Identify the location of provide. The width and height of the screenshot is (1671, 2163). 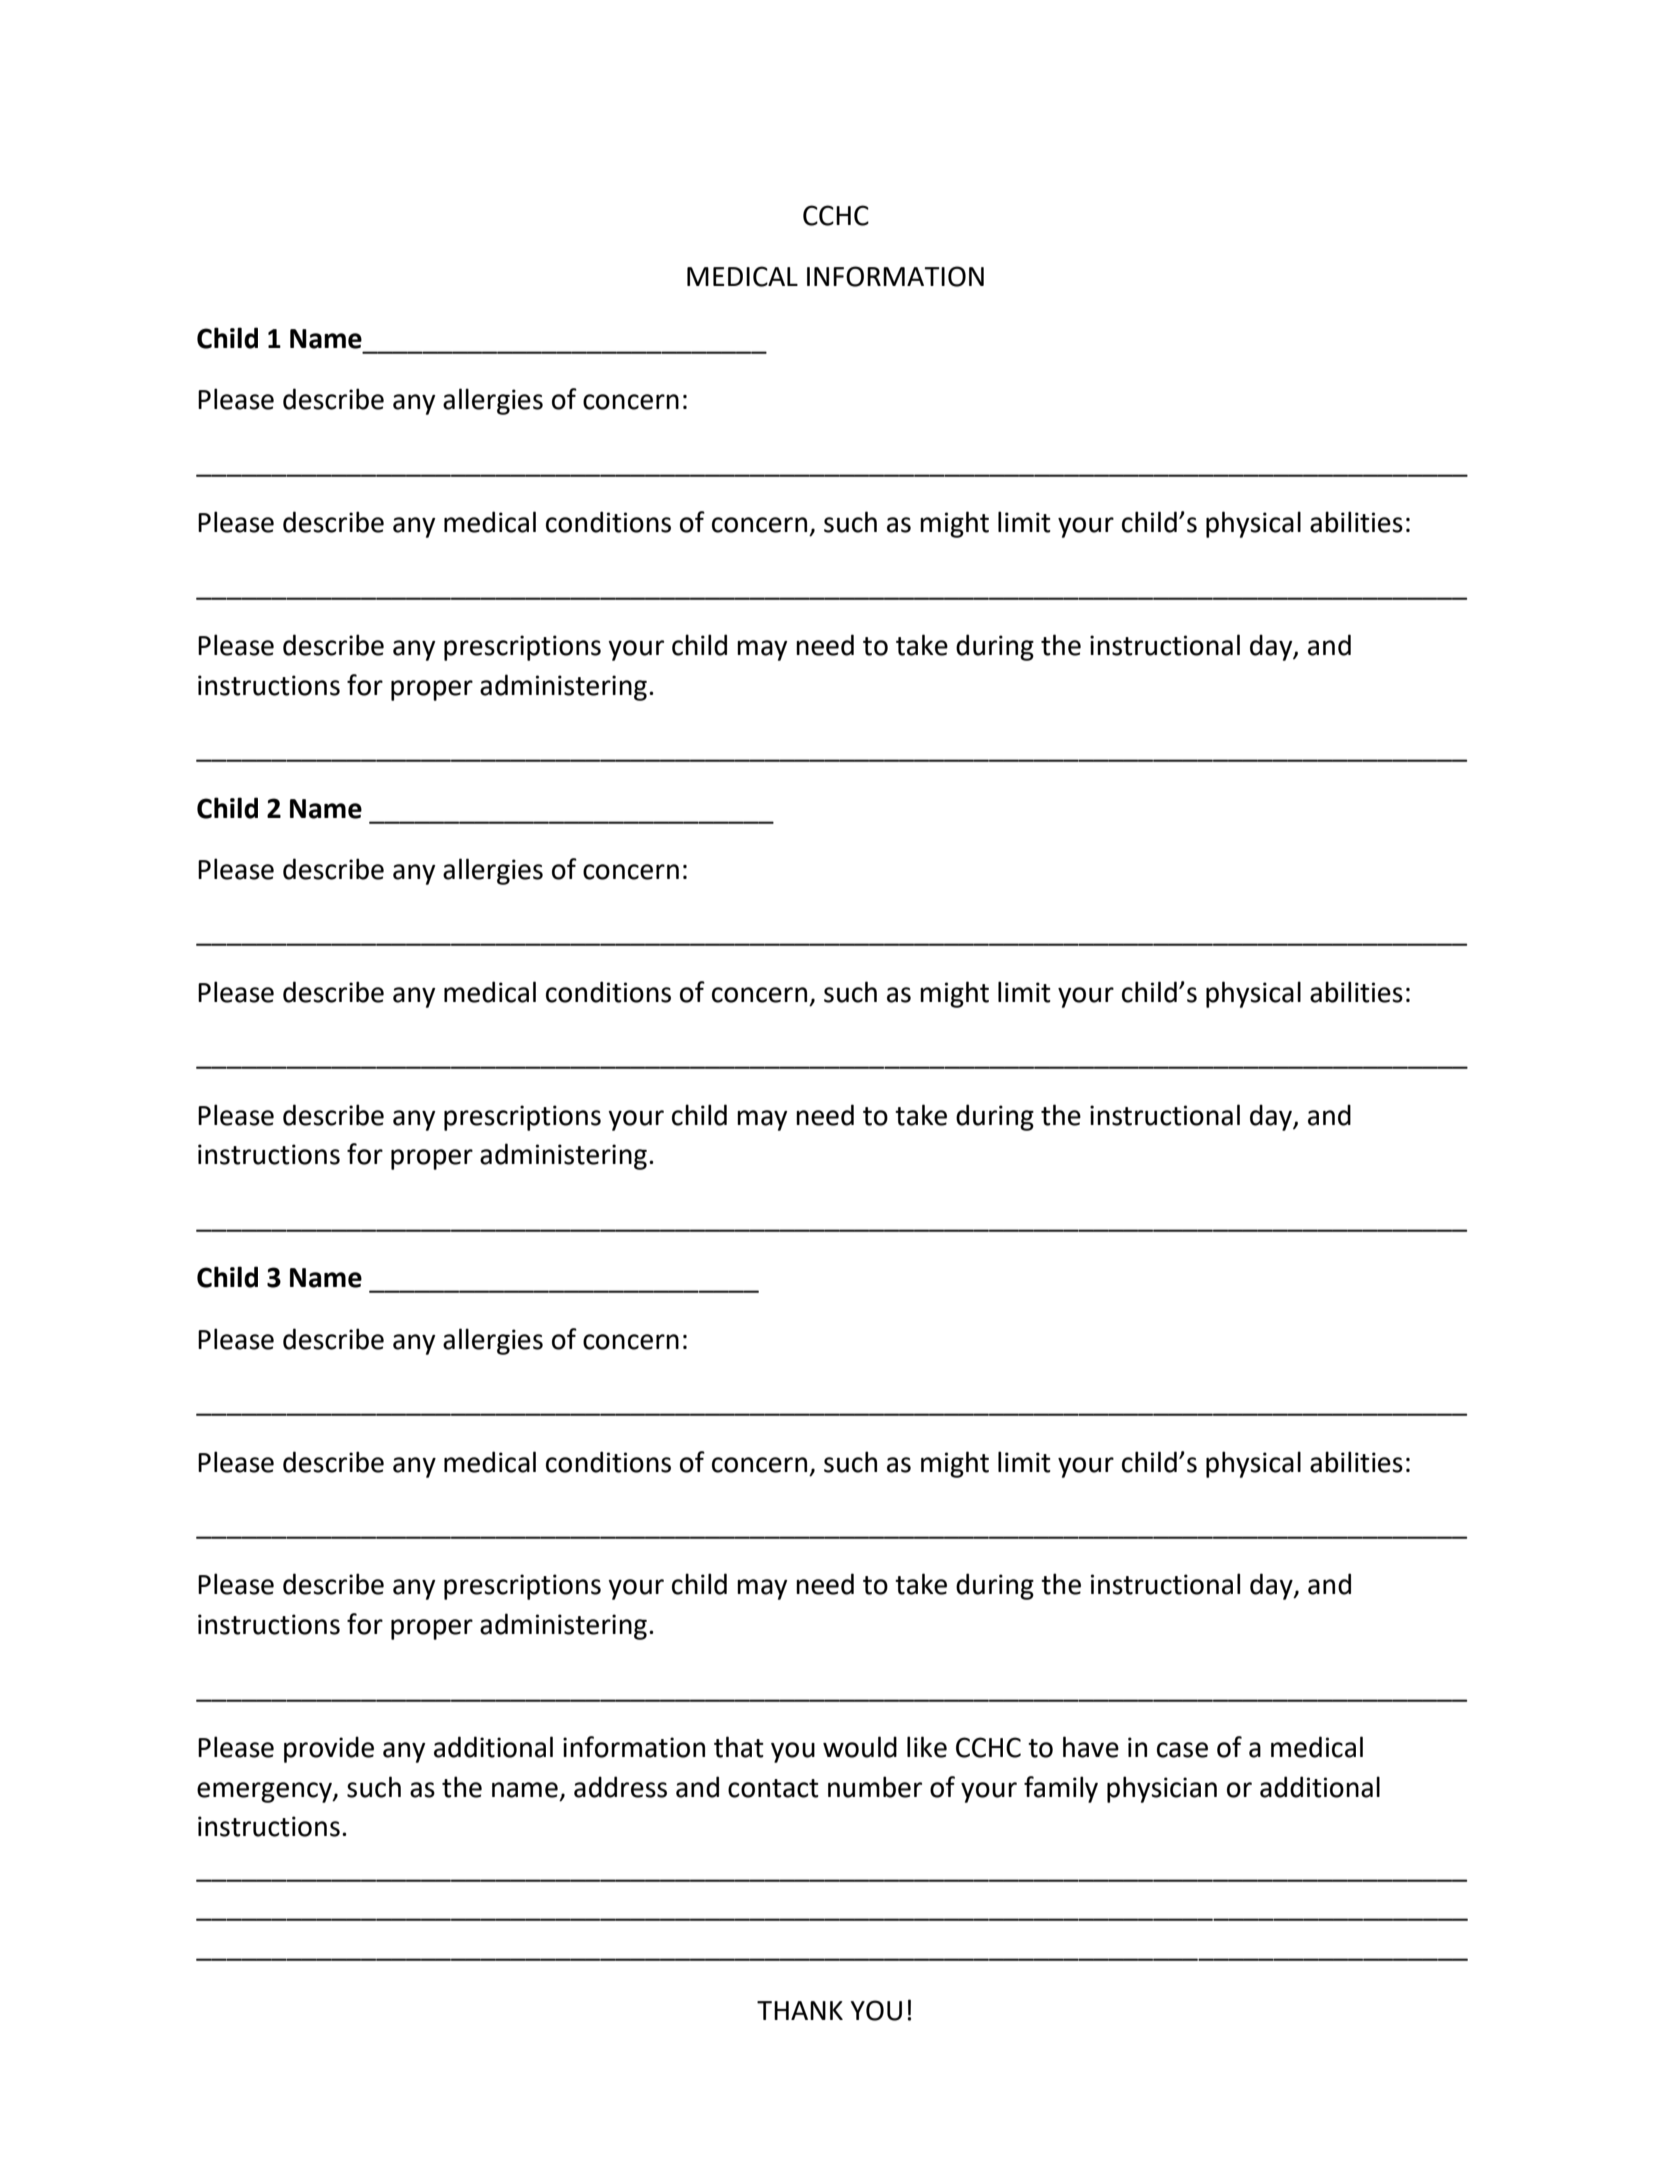
(329, 1749).
